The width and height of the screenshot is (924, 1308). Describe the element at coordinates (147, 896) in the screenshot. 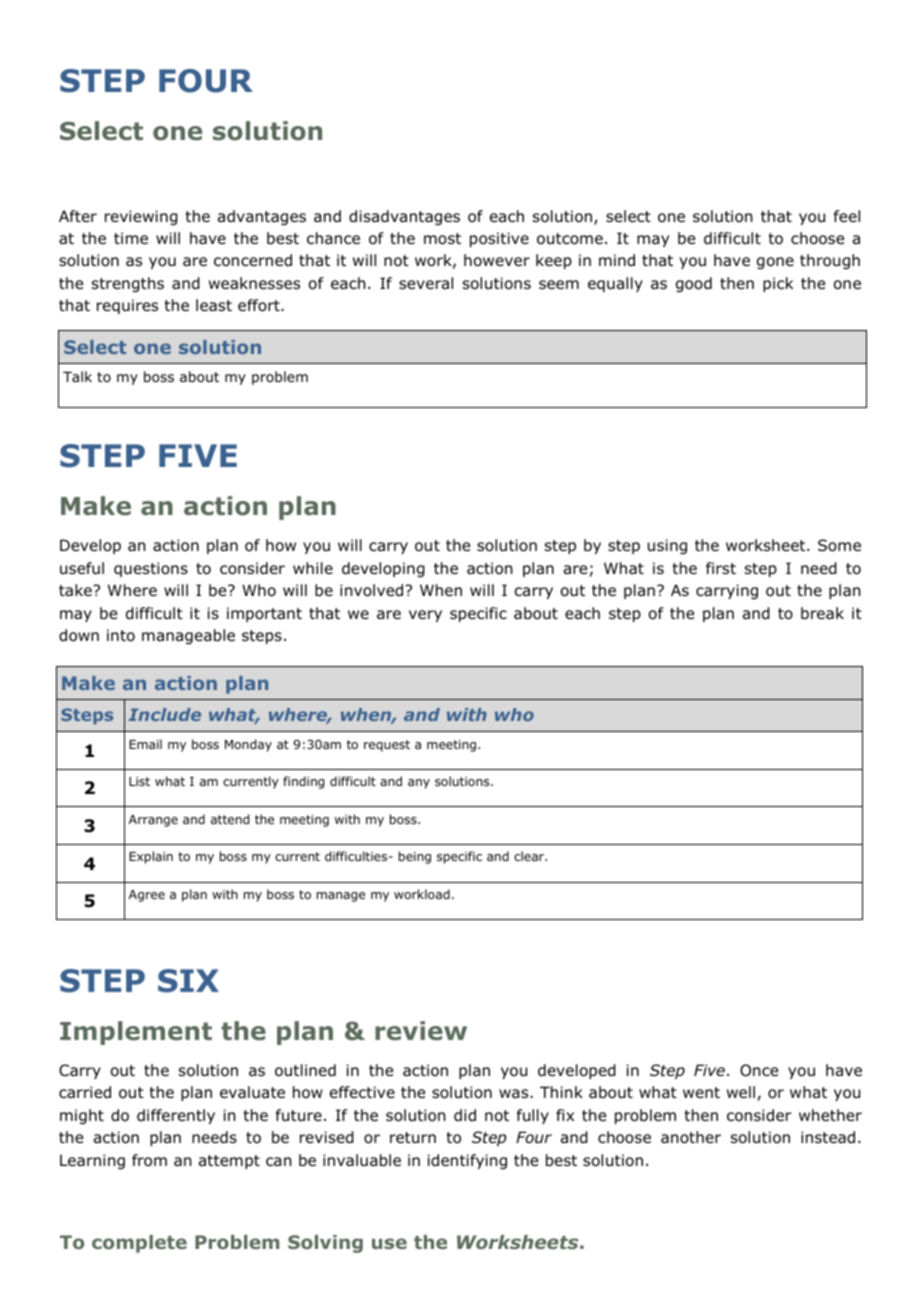

I see `Agree` at that location.
